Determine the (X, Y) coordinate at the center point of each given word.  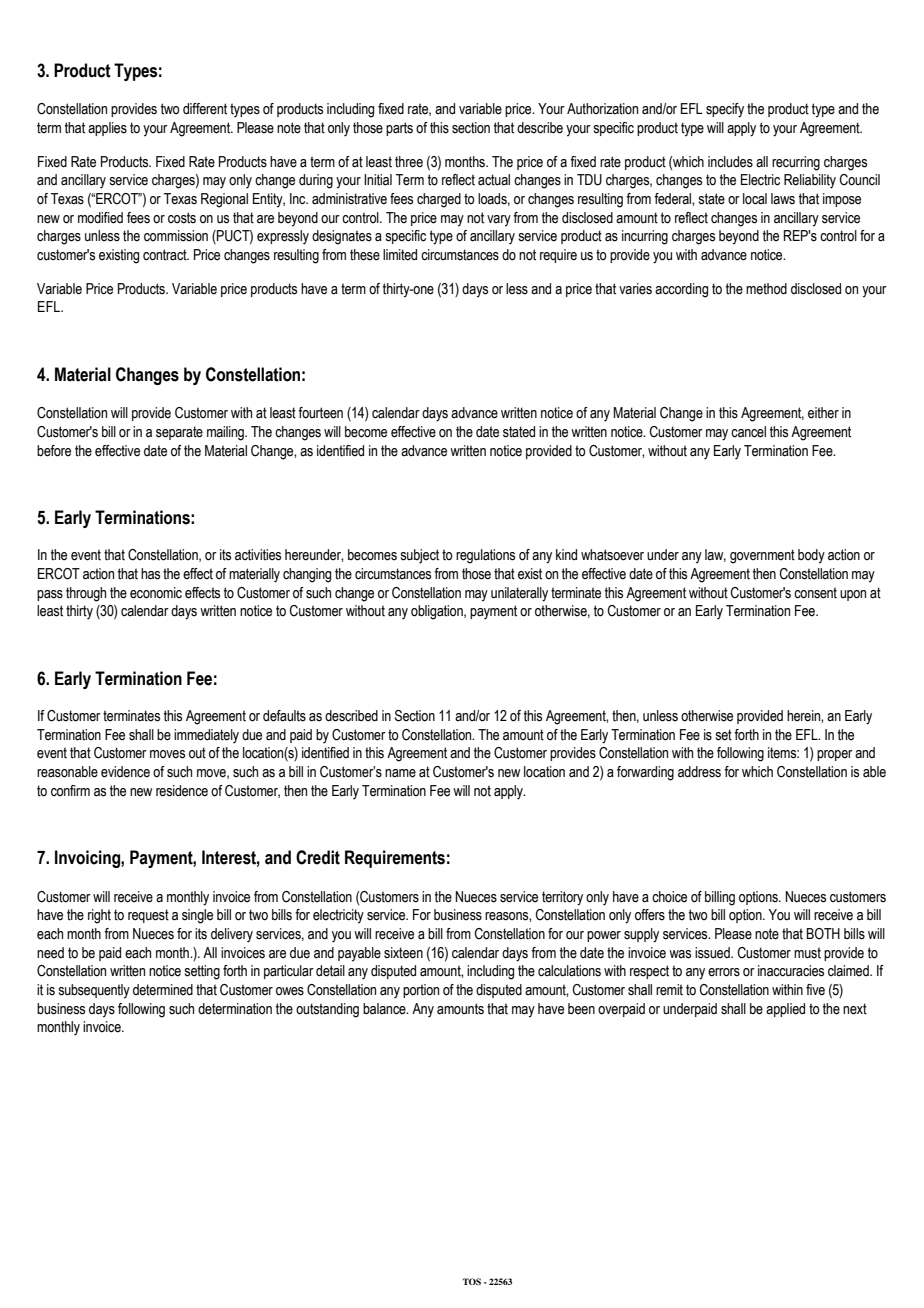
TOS (472, 1281)
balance (385, 1009)
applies (107, 129)
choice (669, 897)
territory (562, 898)
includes (730, 162)
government (762, 556)
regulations (485, 556)
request (148, 916)
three (409, 162)
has (150, 574)
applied (785, 1010)
